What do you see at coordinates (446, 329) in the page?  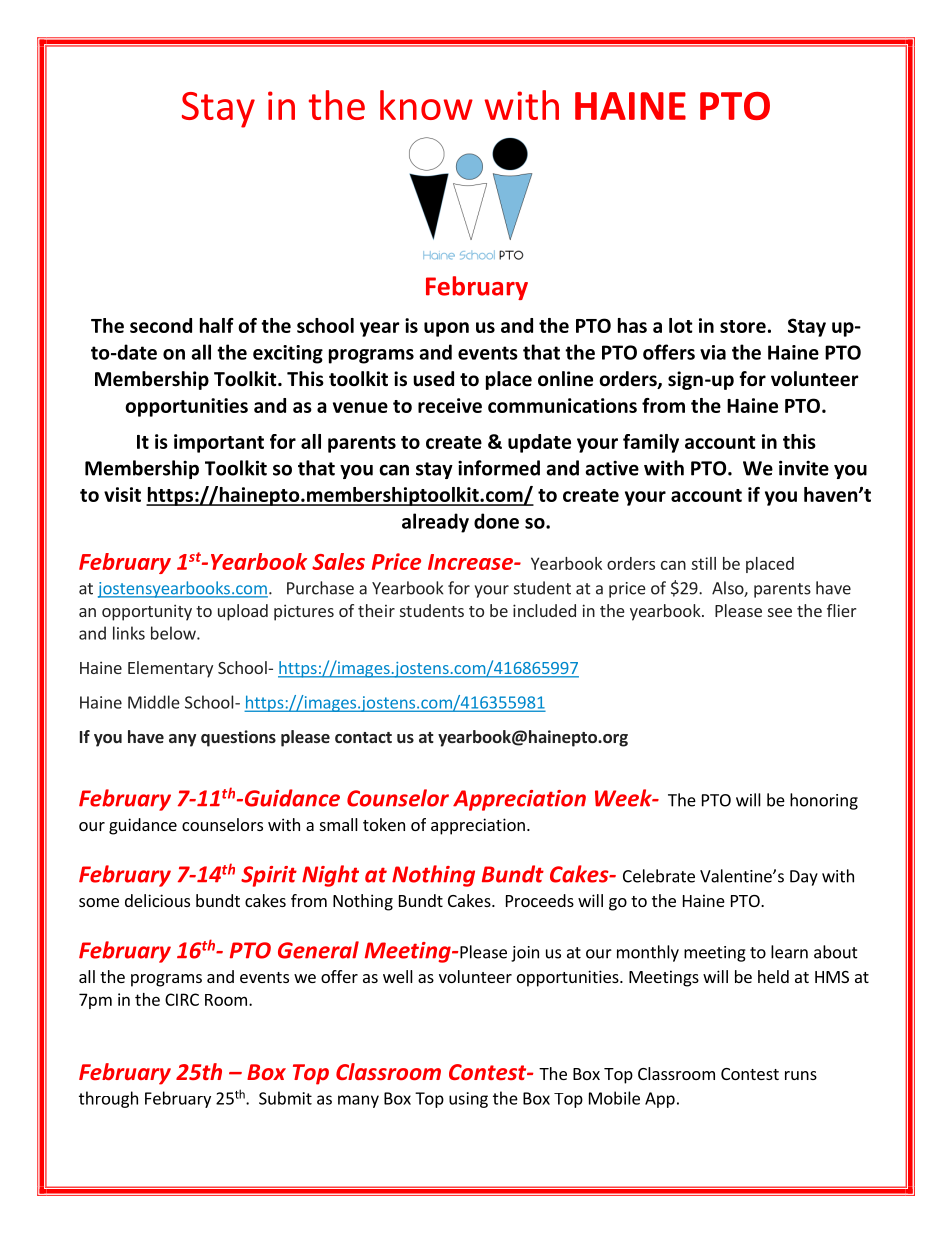 I see `upon` at bounding box center [446, 329].
